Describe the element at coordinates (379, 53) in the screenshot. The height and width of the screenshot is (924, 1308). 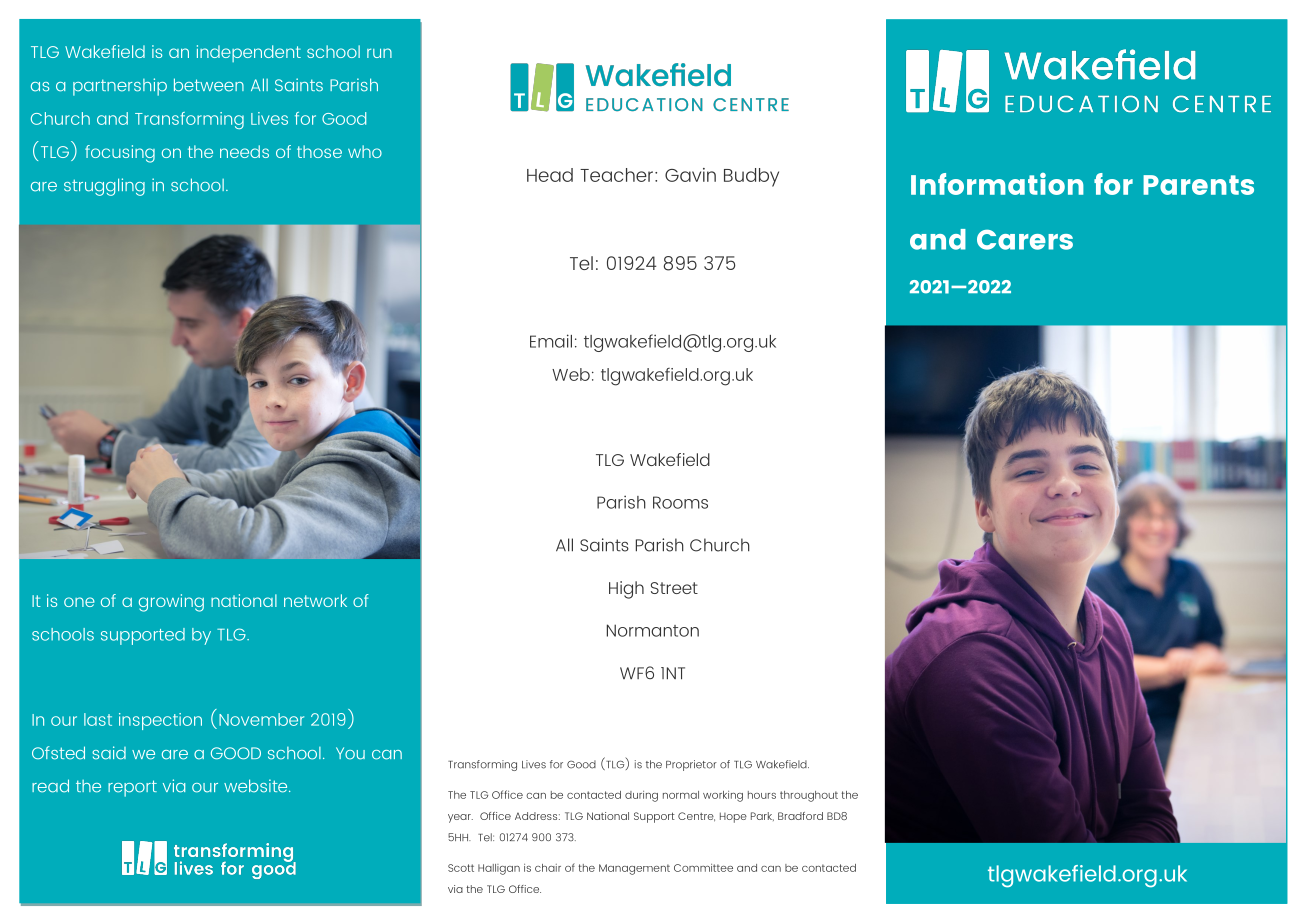
I see `run` at that location.
